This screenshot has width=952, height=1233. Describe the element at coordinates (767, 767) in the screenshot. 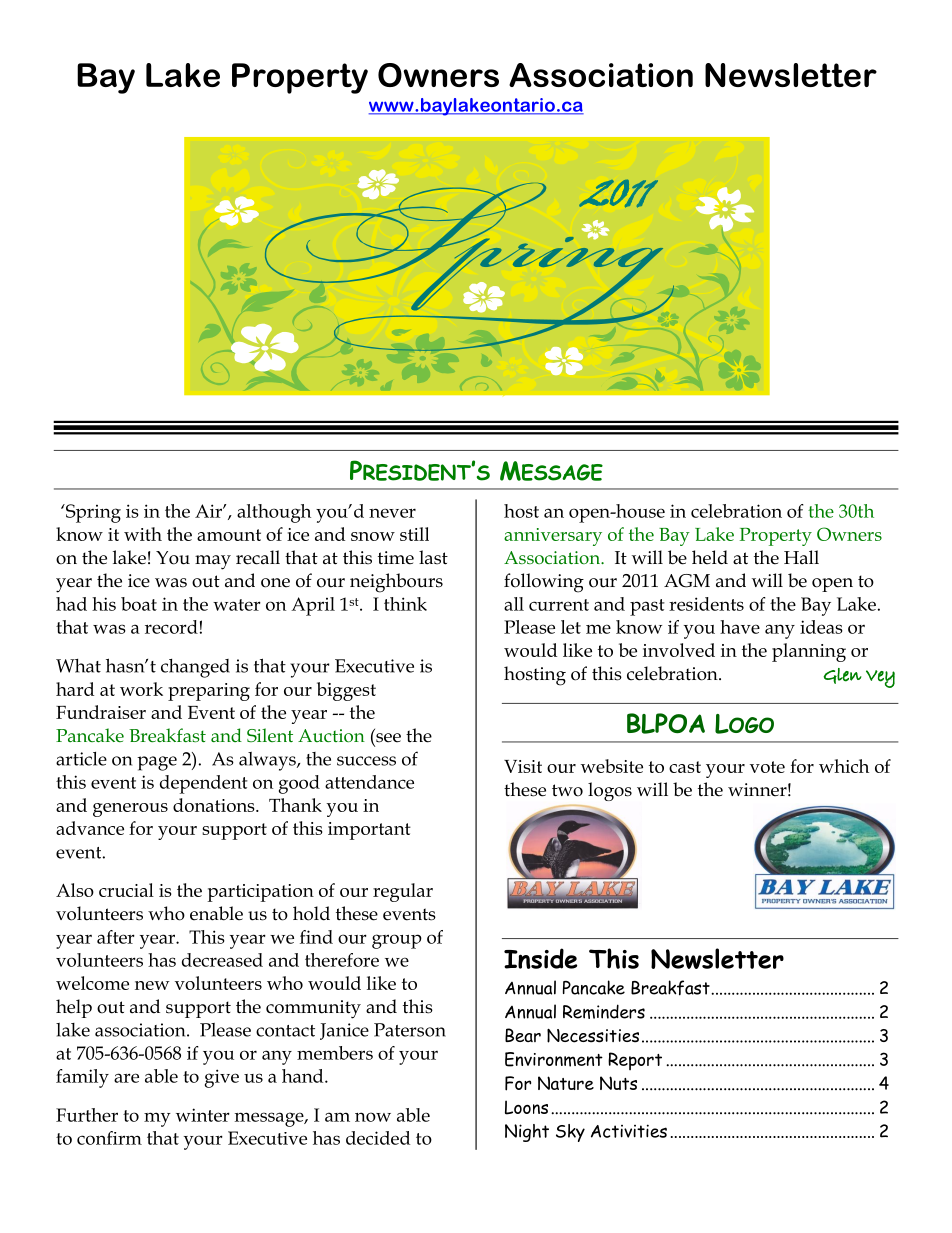

I see `vote` at that location.
